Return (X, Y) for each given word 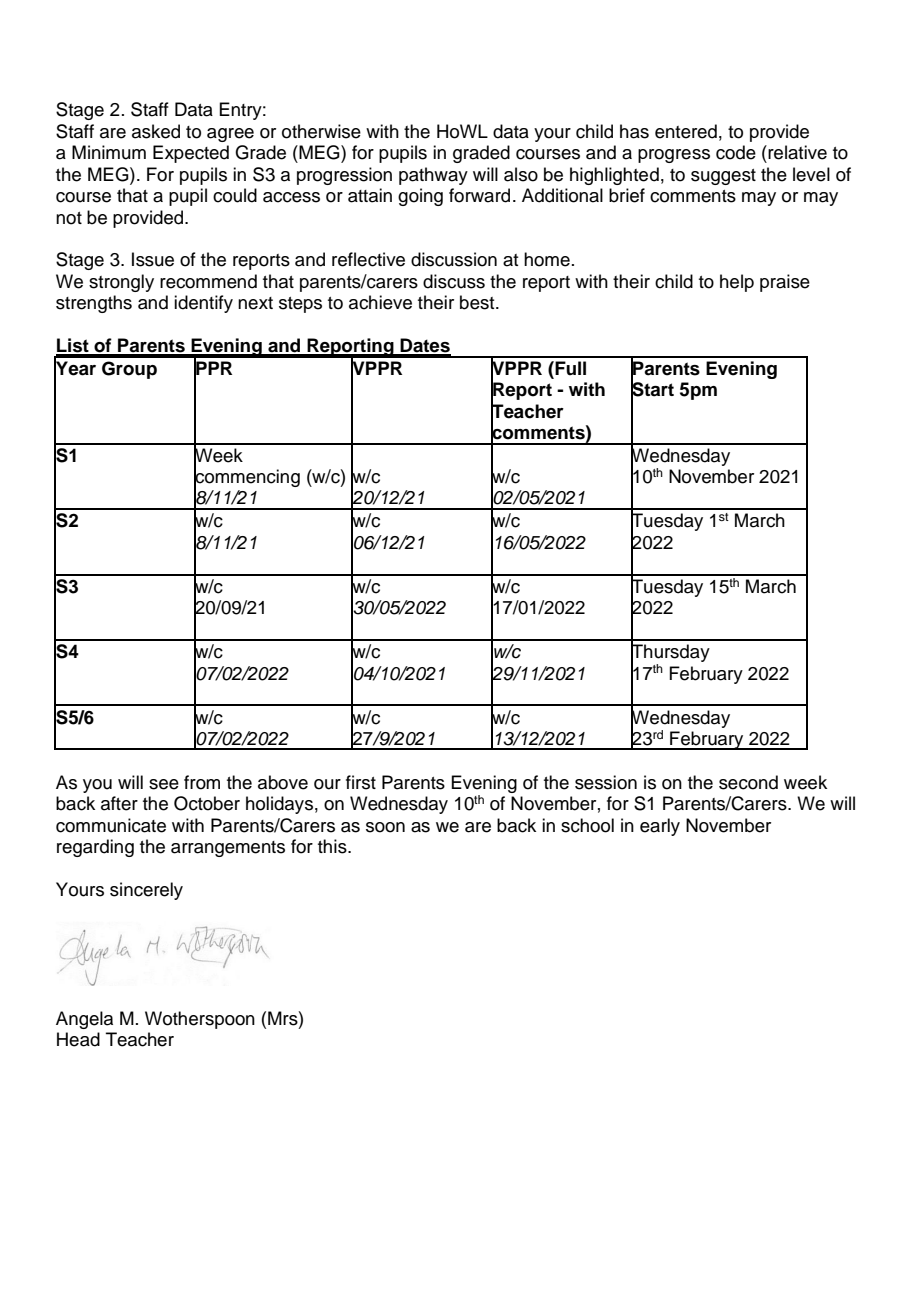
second (748, 782)
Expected (191, 154)
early (660, 827)
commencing (247, 478)
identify (203, 304)
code (736, 152)
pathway (433, 176)
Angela (84, 1020)
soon (385, 827)
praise (785, 283)
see (164, 784)
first (361, 782)
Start (652, 389)
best (478, 302)
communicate (111, 825)
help (737, 283)
